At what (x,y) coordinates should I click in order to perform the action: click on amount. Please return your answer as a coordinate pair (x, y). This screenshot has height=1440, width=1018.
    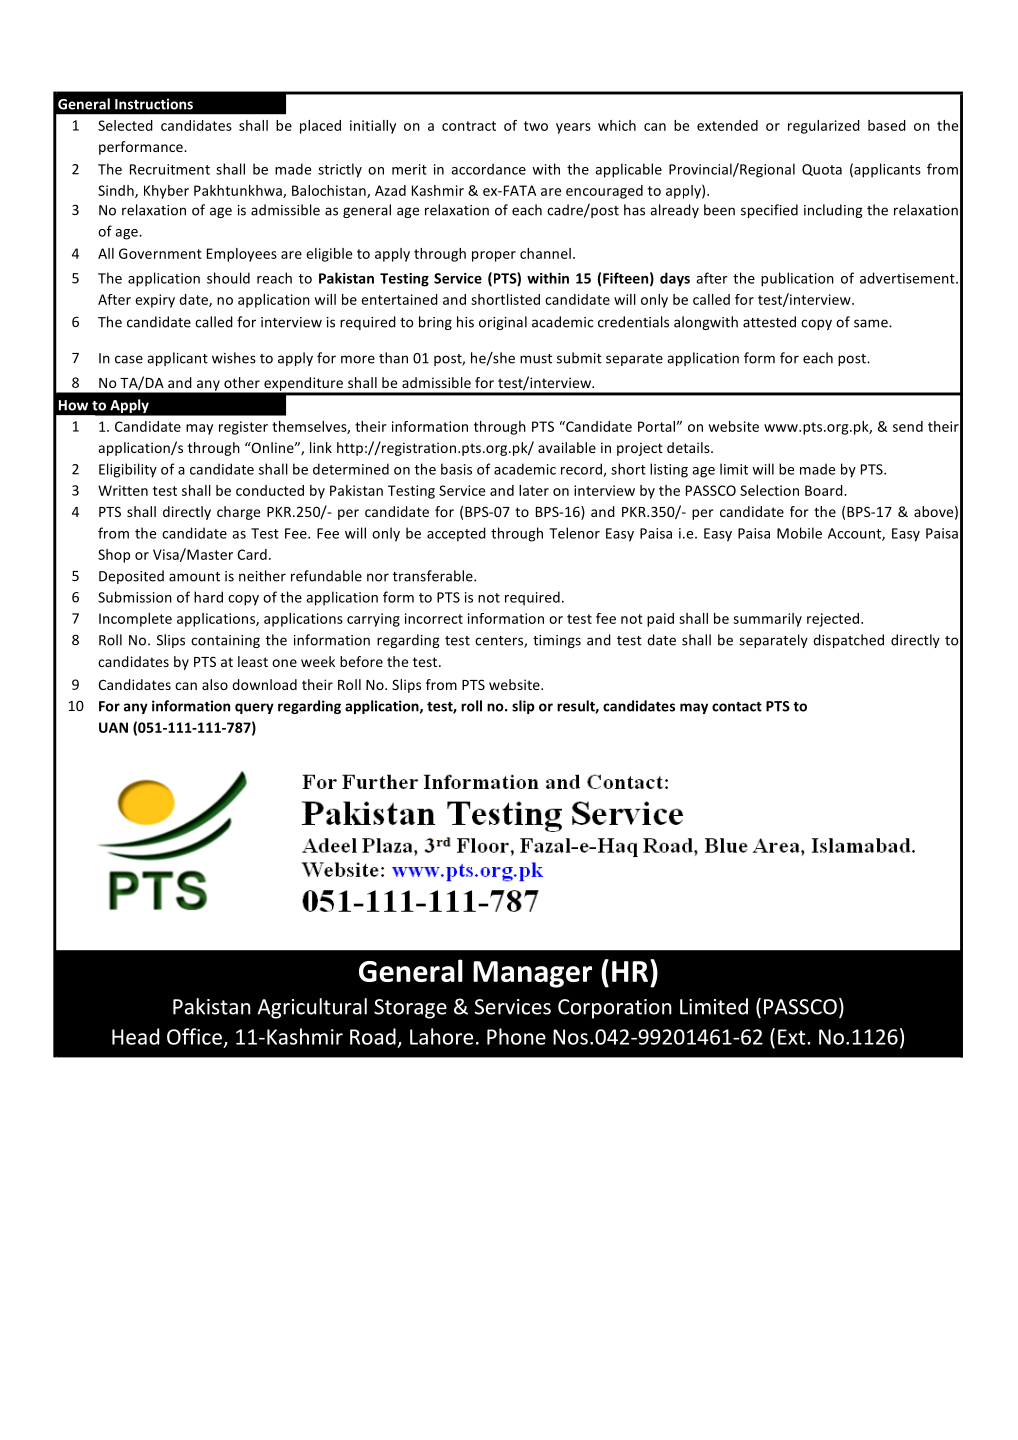
    Looking at the image, I should click on (194, 577).
